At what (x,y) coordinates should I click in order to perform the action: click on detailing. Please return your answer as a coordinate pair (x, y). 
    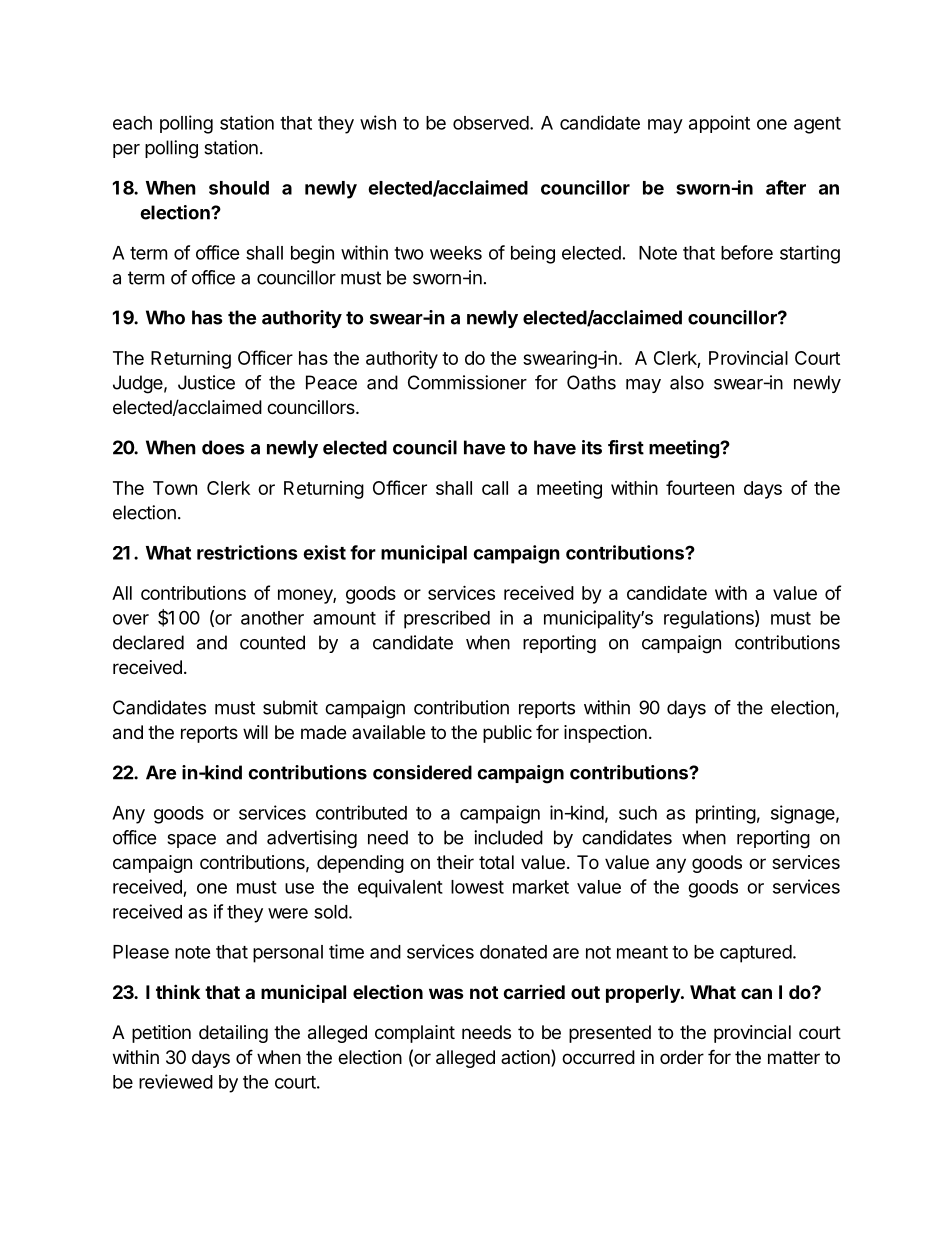
    Looking at the image, I should click on (233, 1034).
